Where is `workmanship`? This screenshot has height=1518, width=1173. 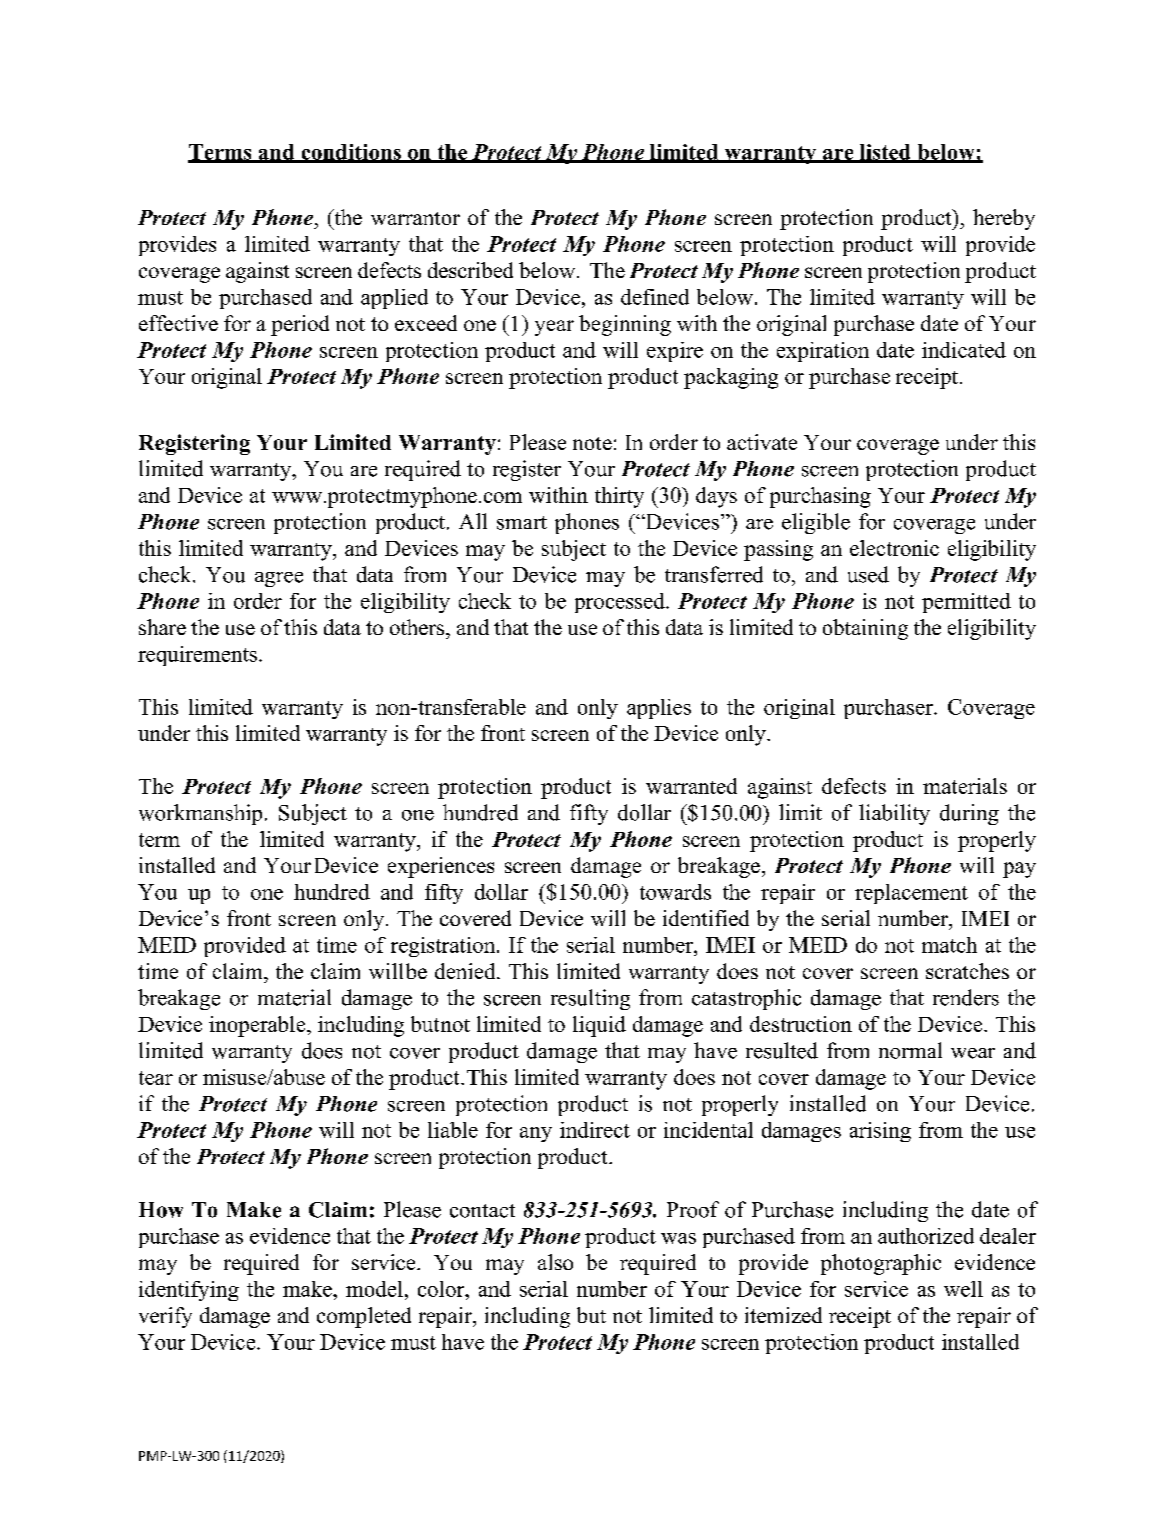 workmanship is located at coordinates (200, 814).
